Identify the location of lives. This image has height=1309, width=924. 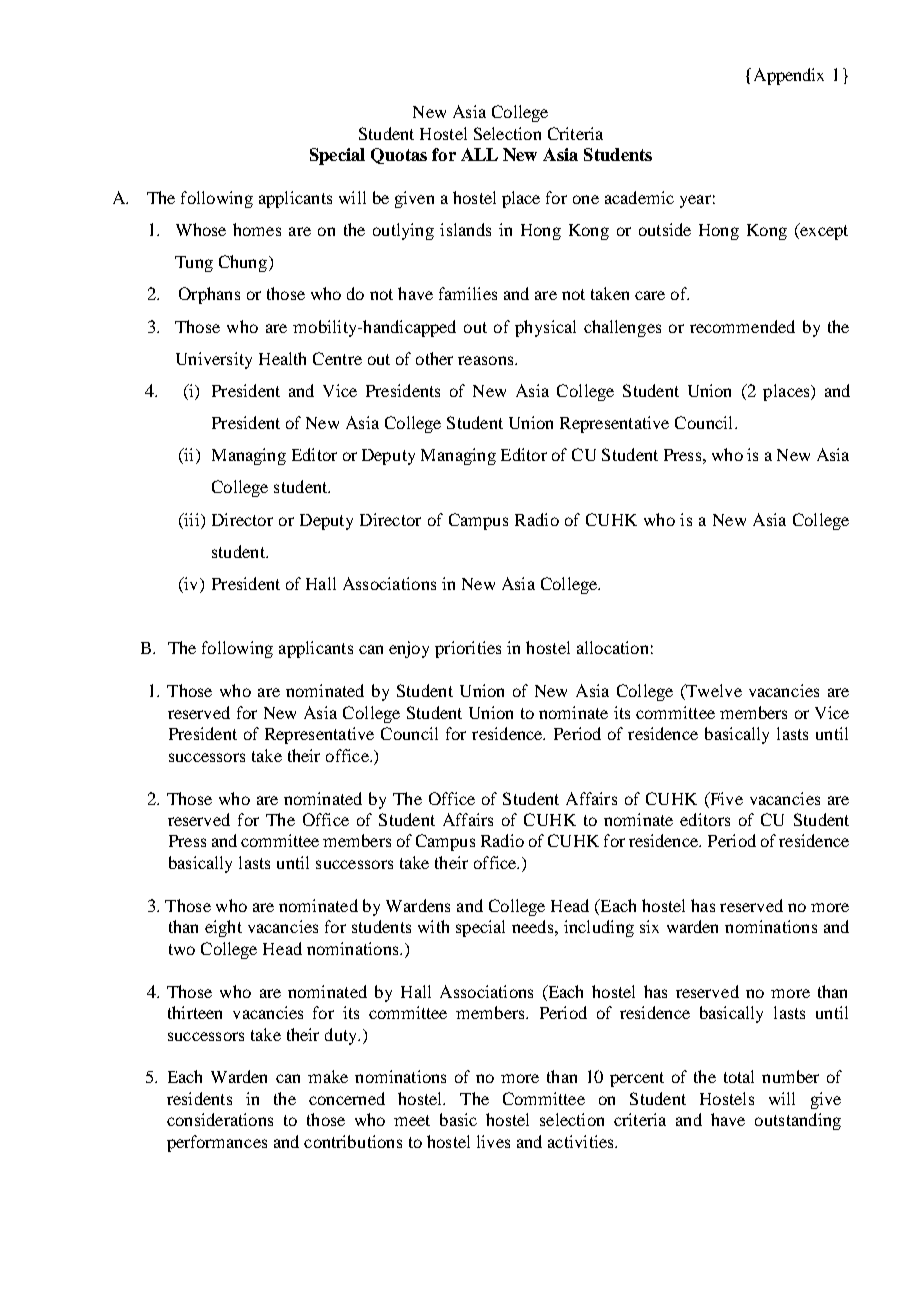
(493, 1141).
